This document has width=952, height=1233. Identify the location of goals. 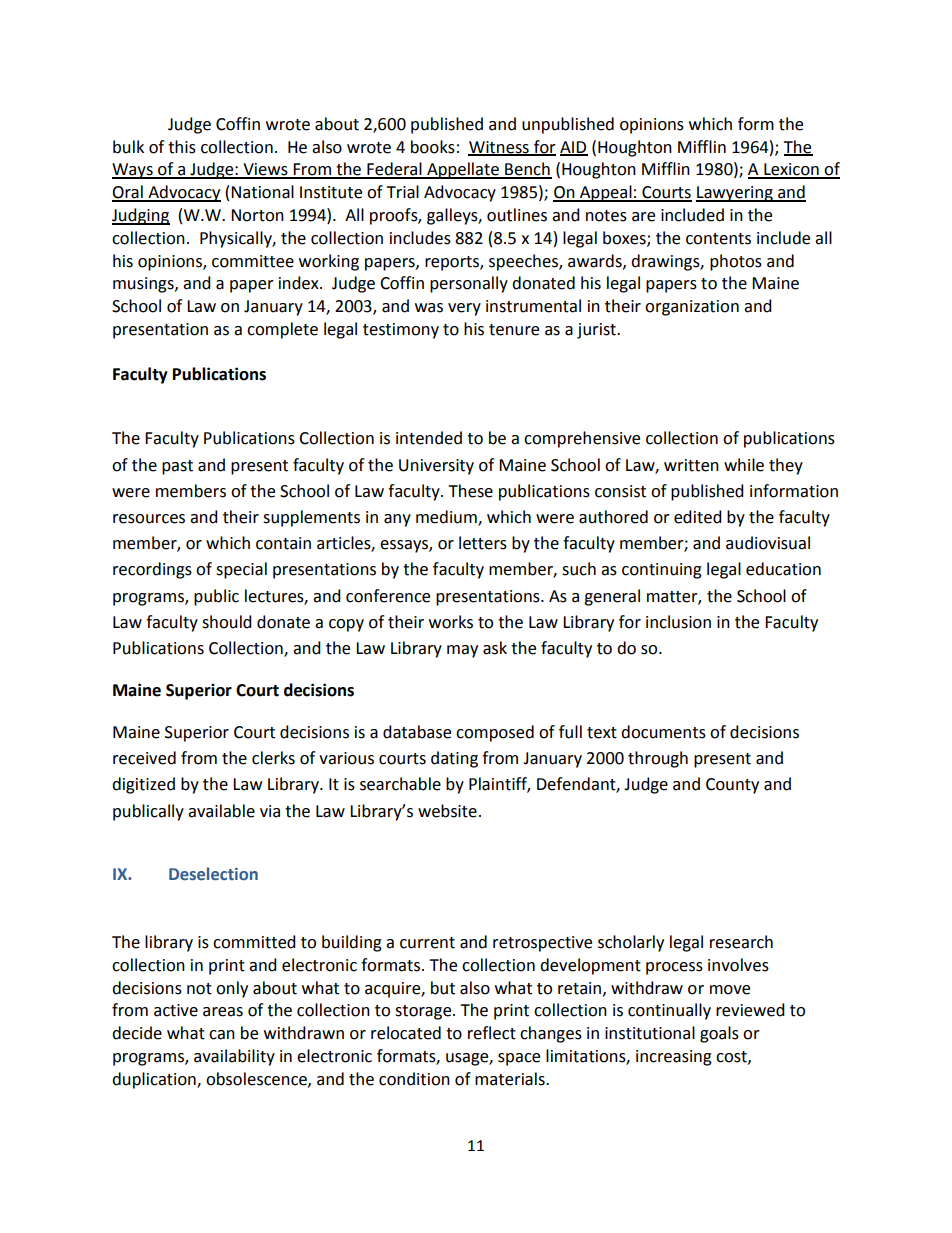
(719, 1034).
